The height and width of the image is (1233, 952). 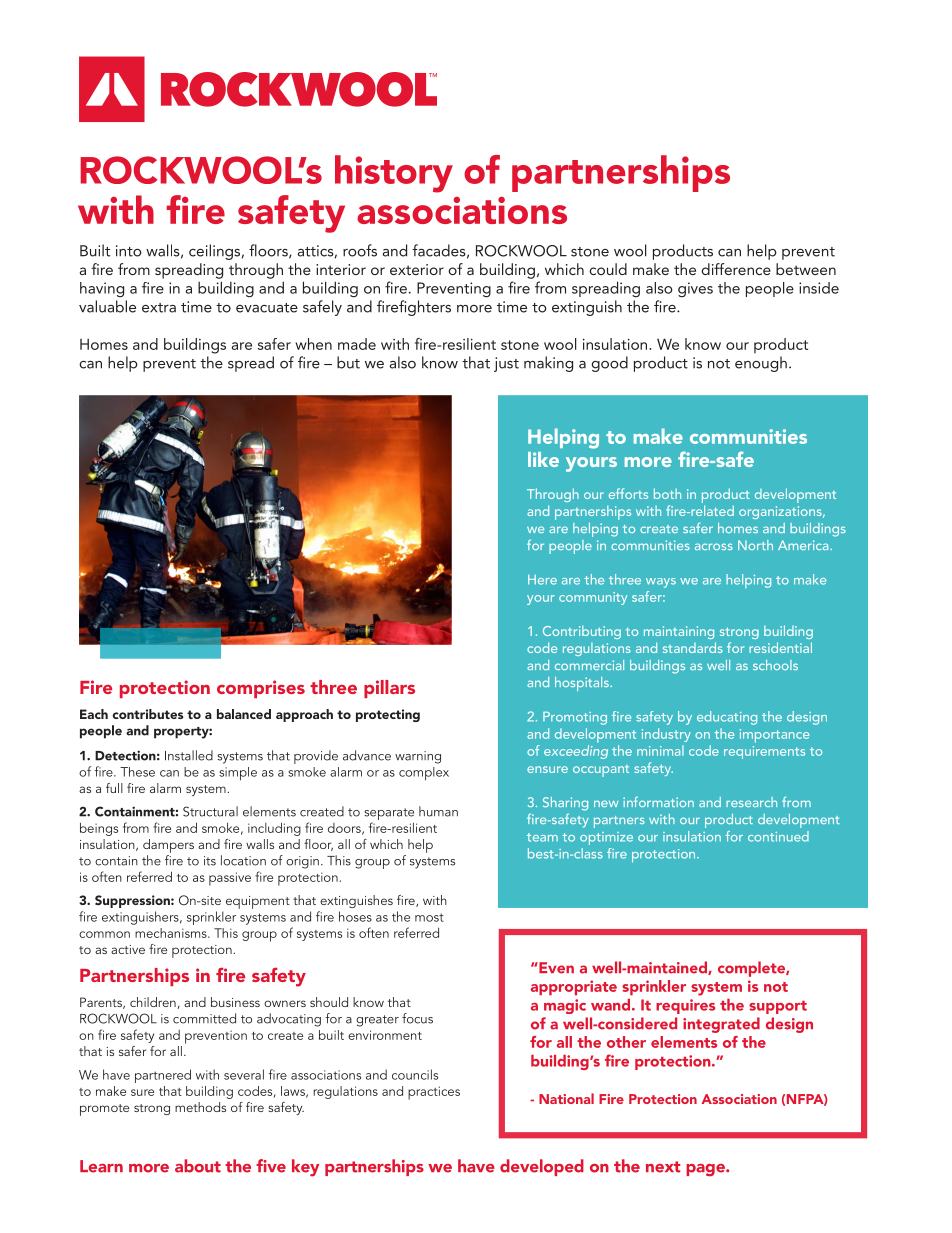 I want to click on dampers, so click(x=168, y=846).
